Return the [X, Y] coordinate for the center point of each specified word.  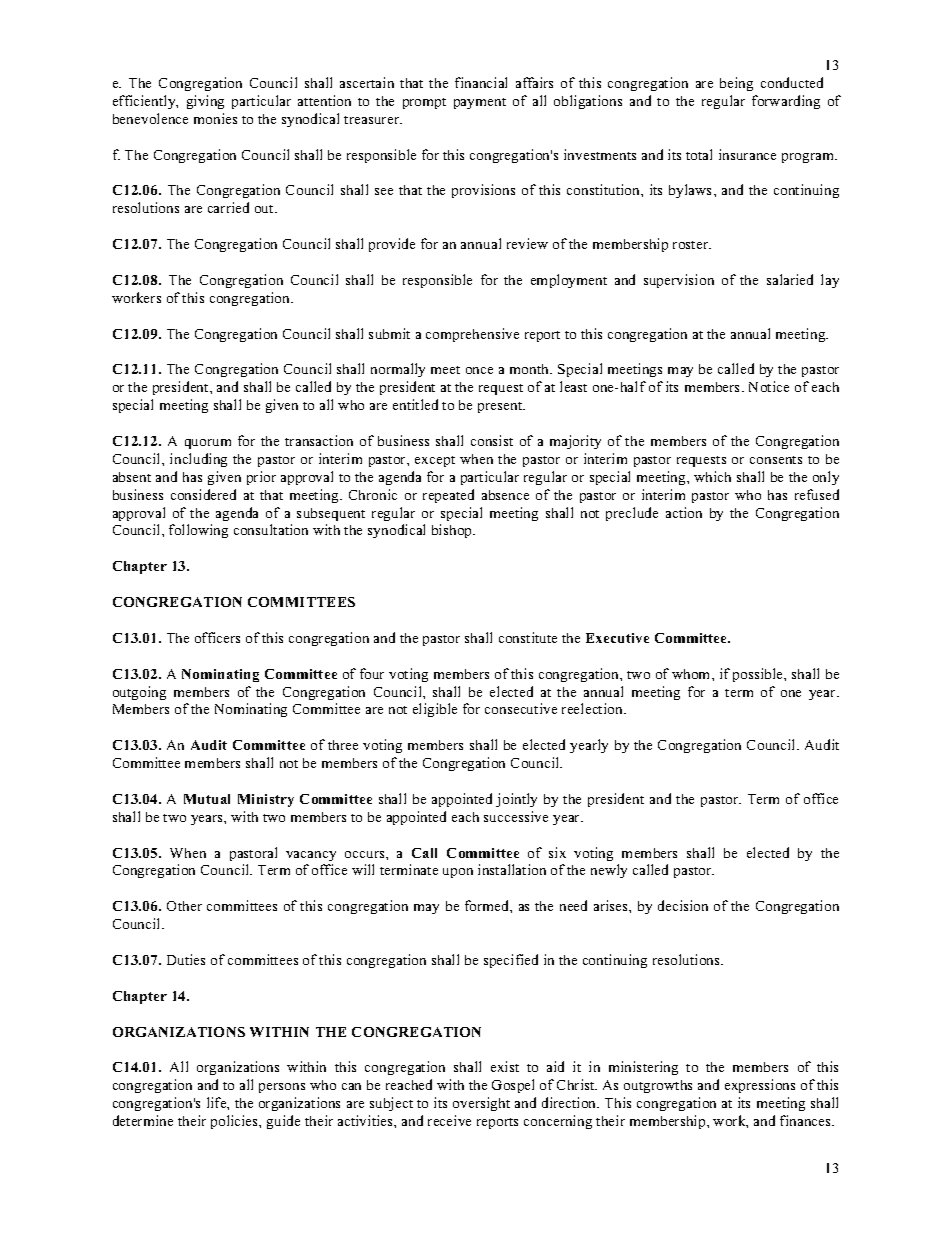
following [198, 531]
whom [692, 674]
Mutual [207, 799]
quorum [208, 444]
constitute [528, 637]
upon [458, 873]
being [736, 84]
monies [215, 118]
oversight [481, 1104]
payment [480, 103]
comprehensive [472, 335]
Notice [769, 386]
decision [683, 905]
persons [282, 1088]
